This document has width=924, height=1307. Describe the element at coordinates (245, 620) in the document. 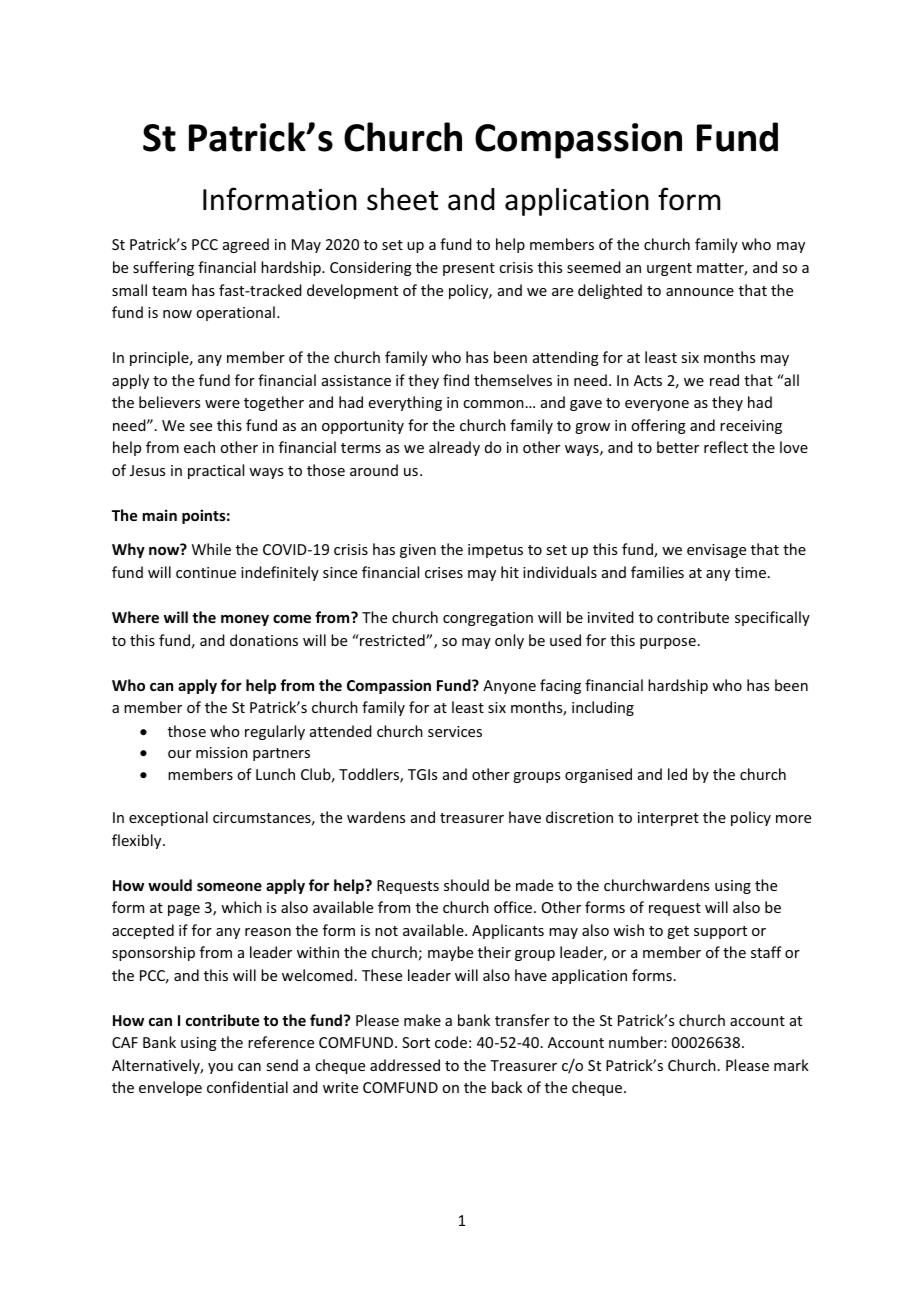

I see `money` at that location.
